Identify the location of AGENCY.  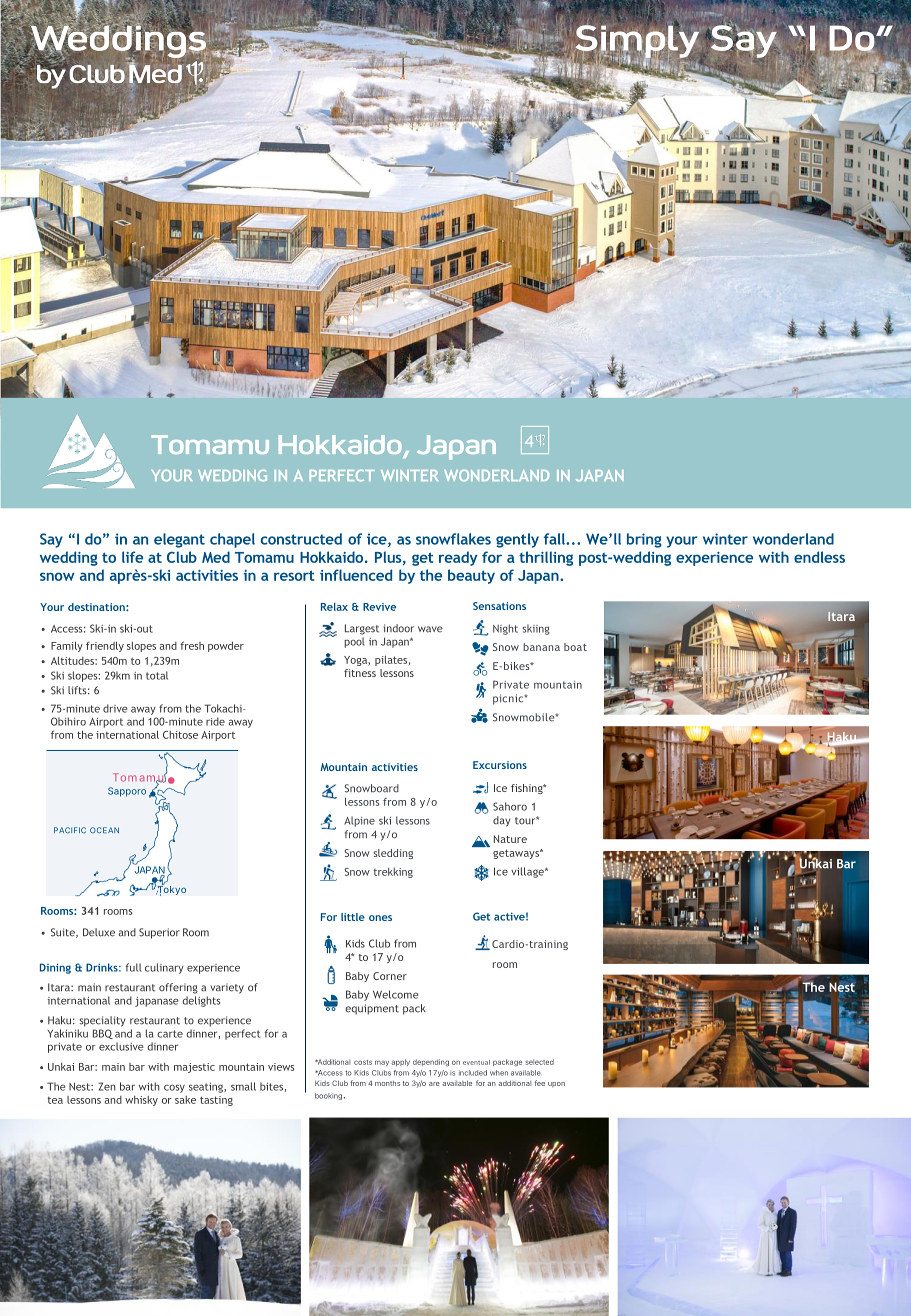
(565, 1307).
